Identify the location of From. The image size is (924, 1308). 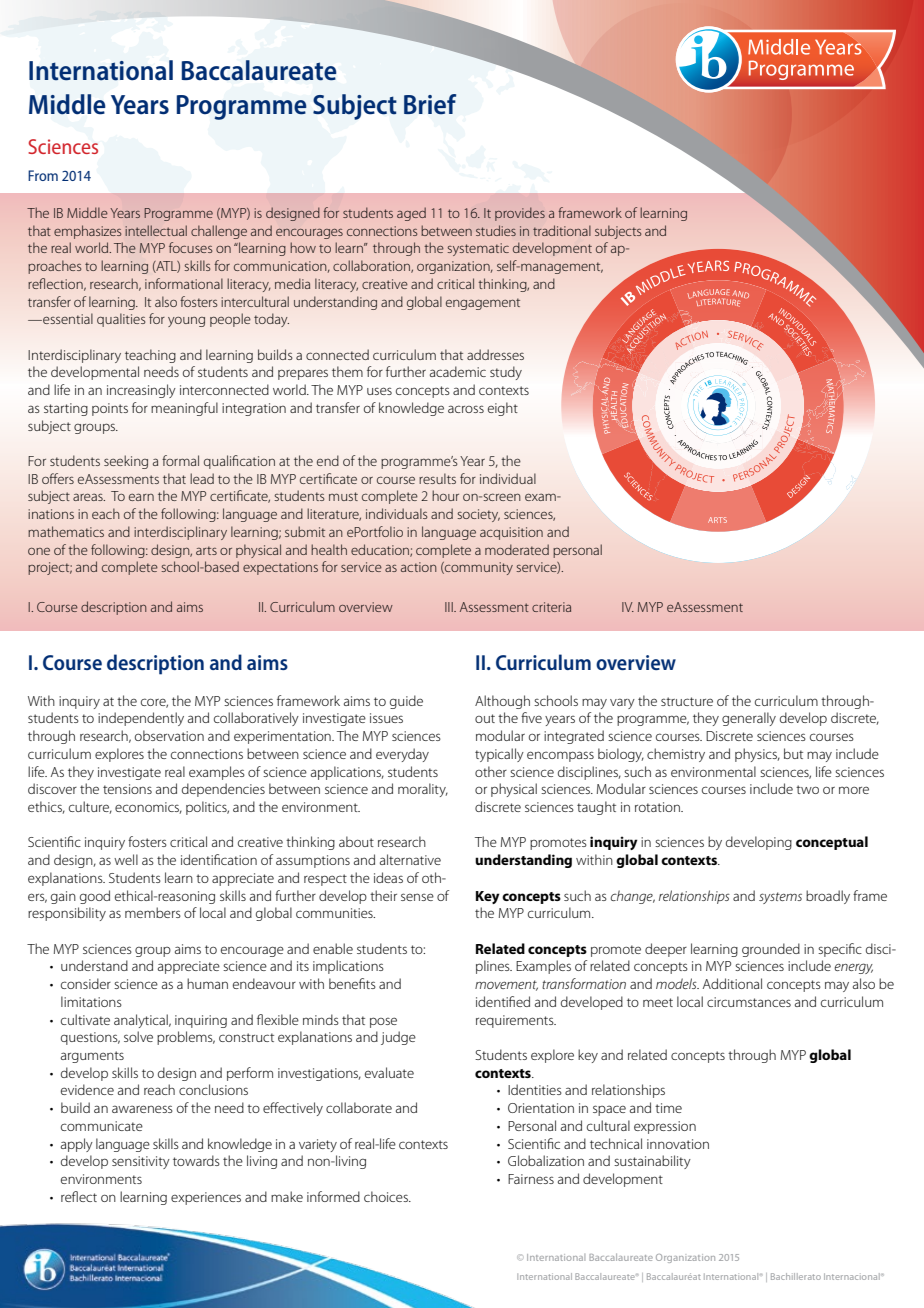
(43, 175).
